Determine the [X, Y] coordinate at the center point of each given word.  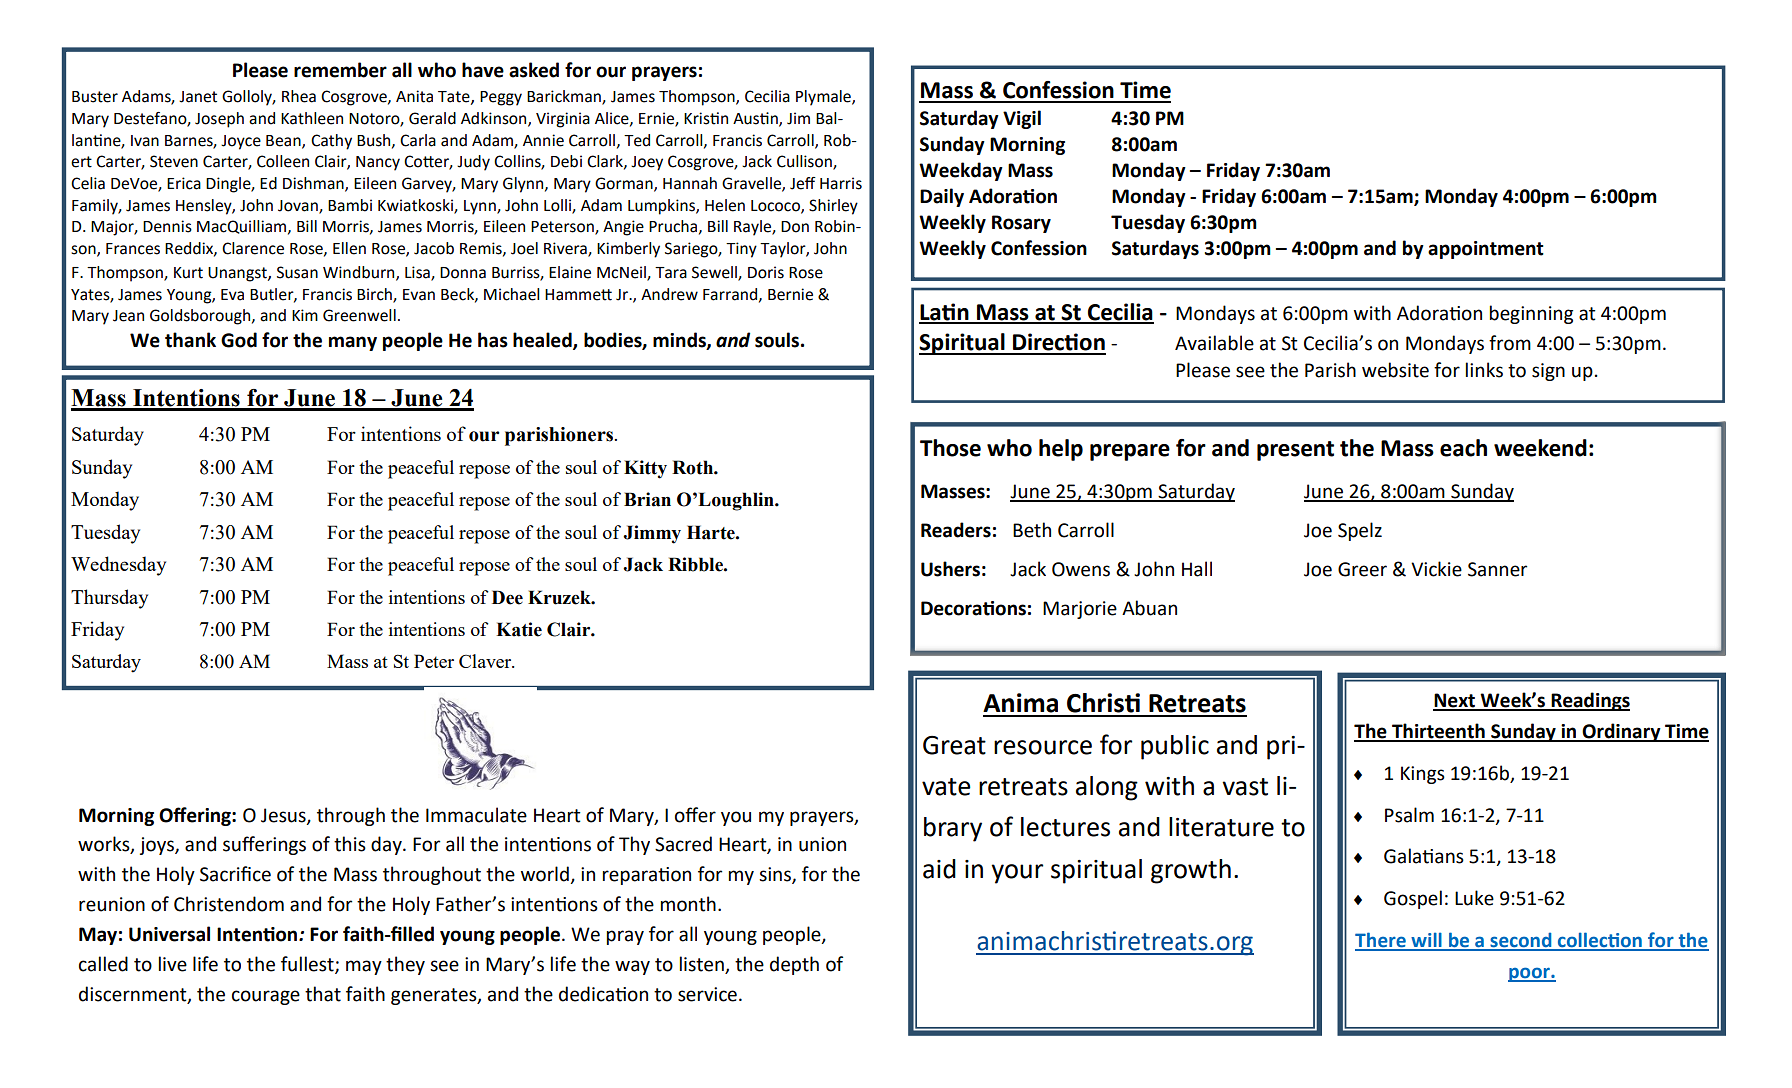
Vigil [1022, 119]
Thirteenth [1438, 732]
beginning [1531, 314]
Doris [766, 272]
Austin [756, 119]
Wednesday [118, 566]
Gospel [1413, 899]
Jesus [284, 816]
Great [954, 745]
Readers [956, 530]
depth [794, 965]
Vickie [1436, 569]
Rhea [299, 96]
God [239, 340]
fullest [308, 965]
